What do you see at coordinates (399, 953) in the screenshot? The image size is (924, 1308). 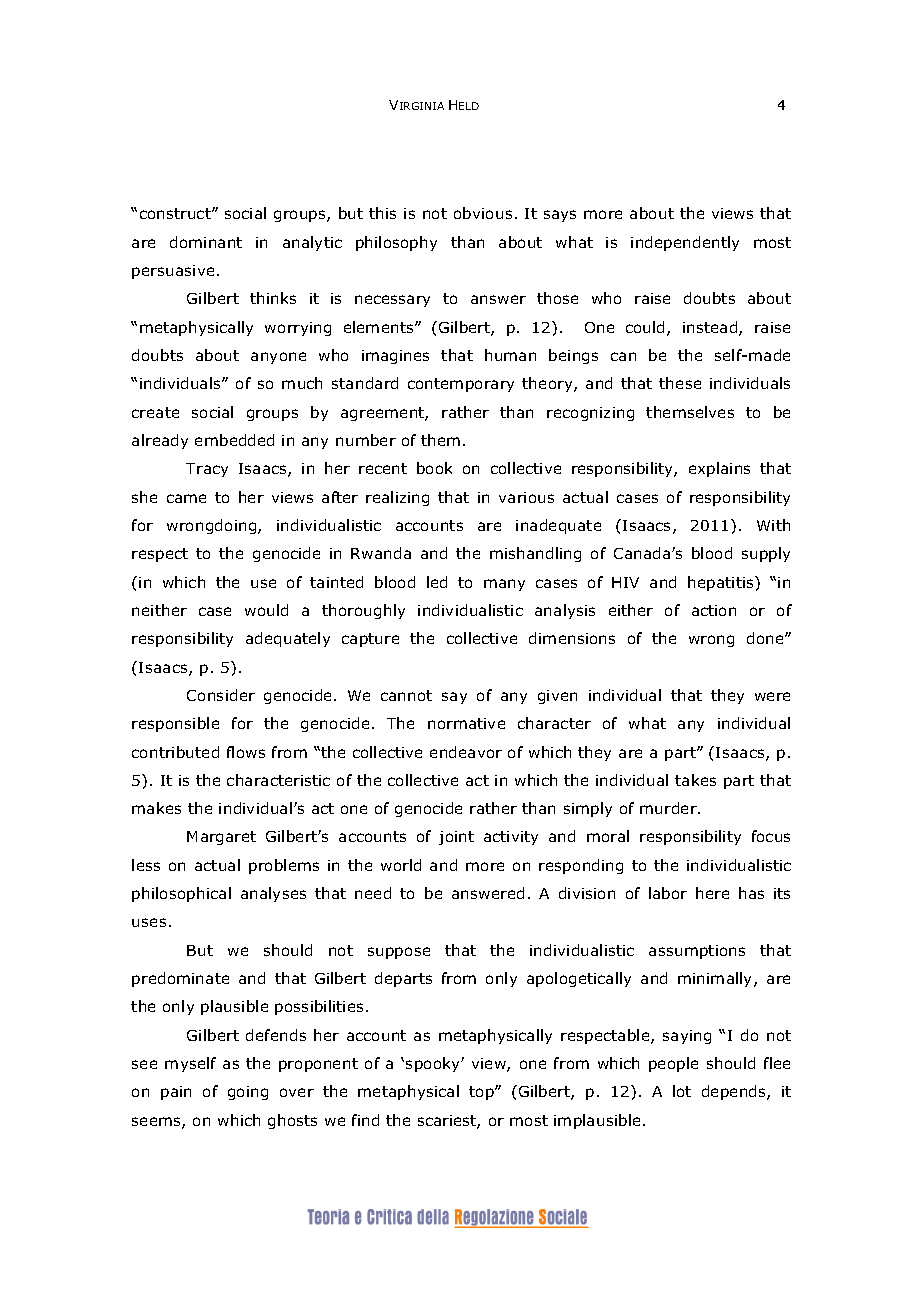 I see `suppose` at bounding box center [399, 953].
